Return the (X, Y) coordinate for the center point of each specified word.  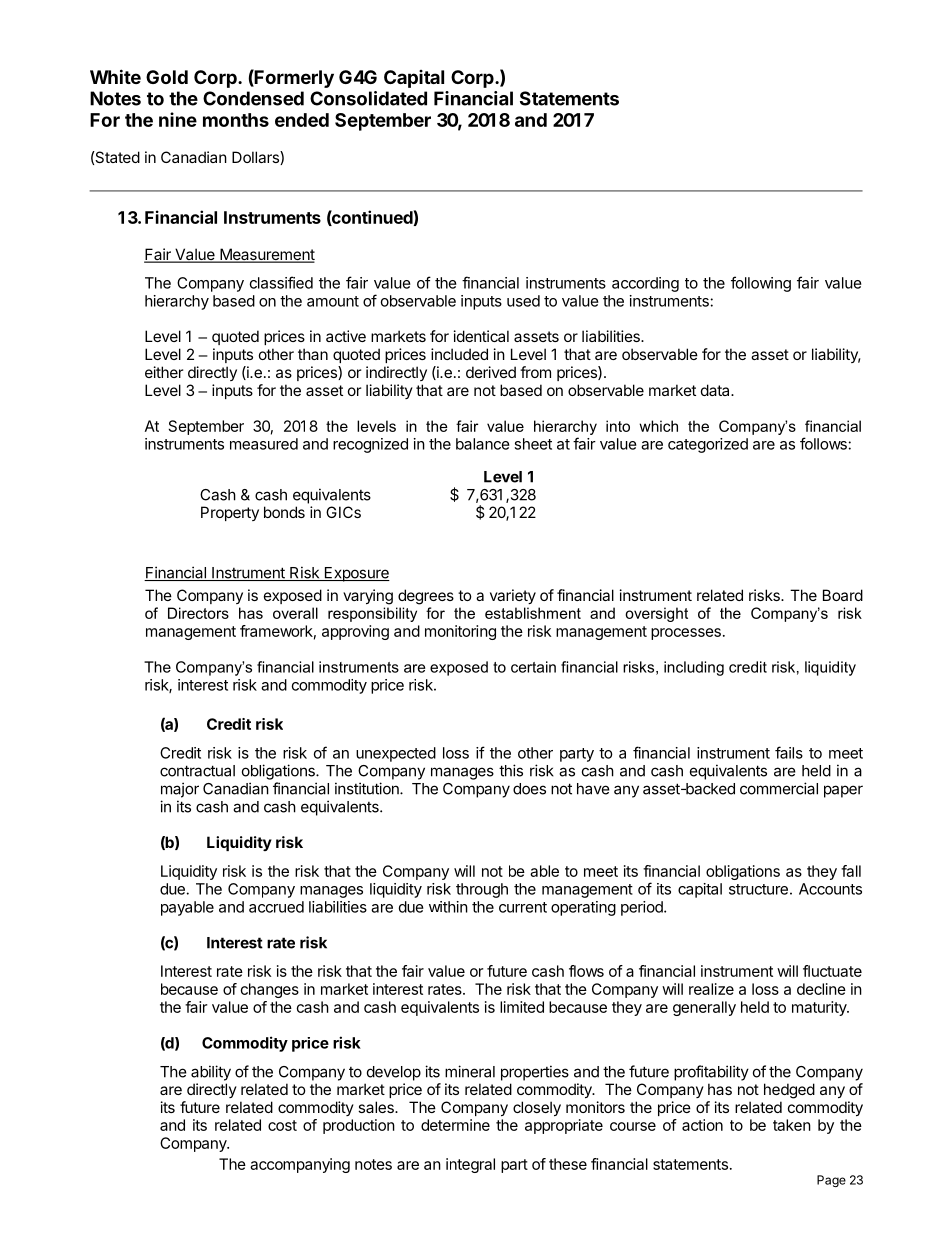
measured (264, 444)
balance (483, 444)
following (761, 284)
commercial (779, 788)
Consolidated (368, 98)
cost (282, 1125)
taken (792, 1125)
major (180, 790)
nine (178, 119)
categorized (708, 445)
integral (470, 1165)
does (529, 789)
